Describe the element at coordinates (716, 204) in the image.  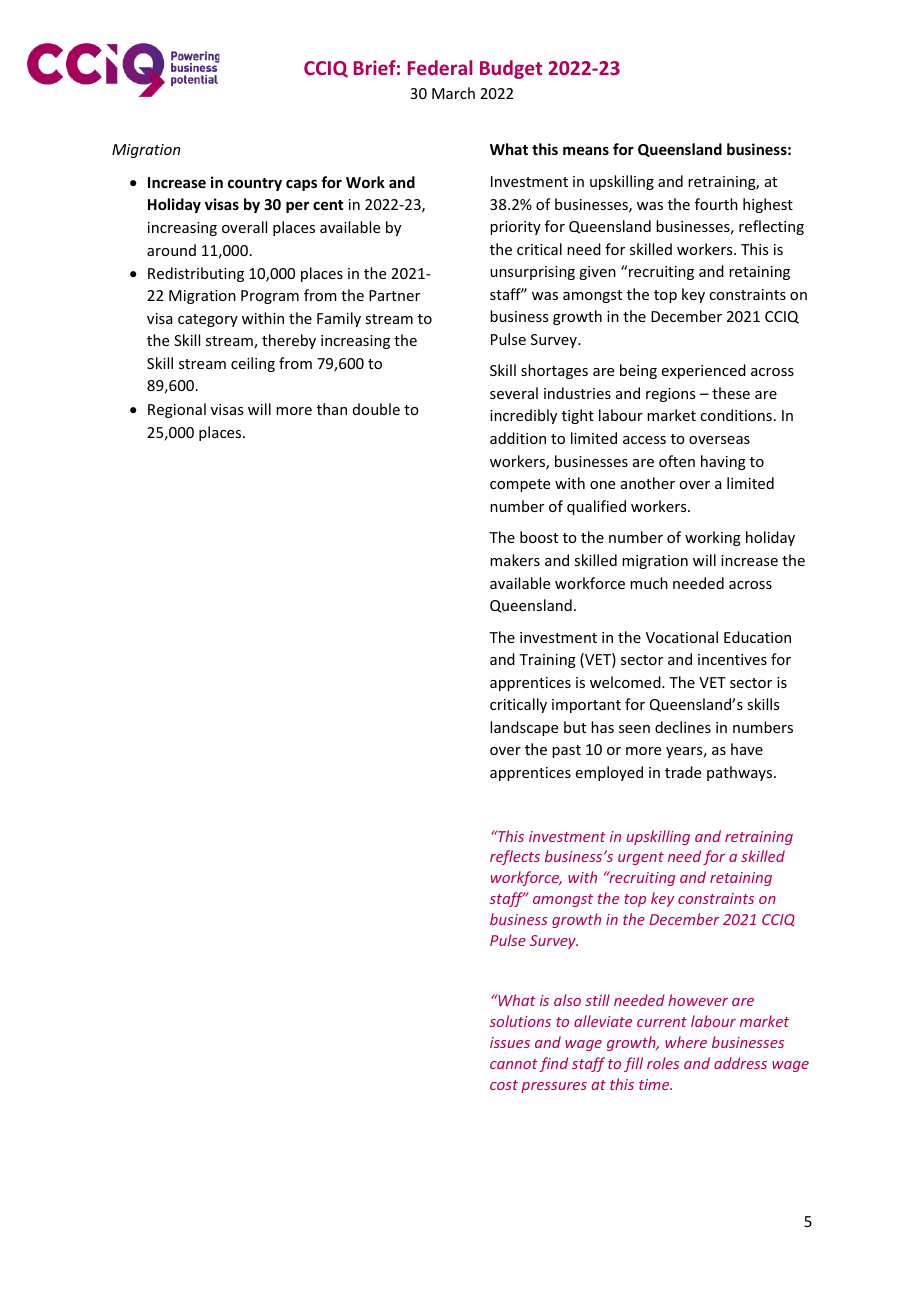
I see `fourth` at that location.
